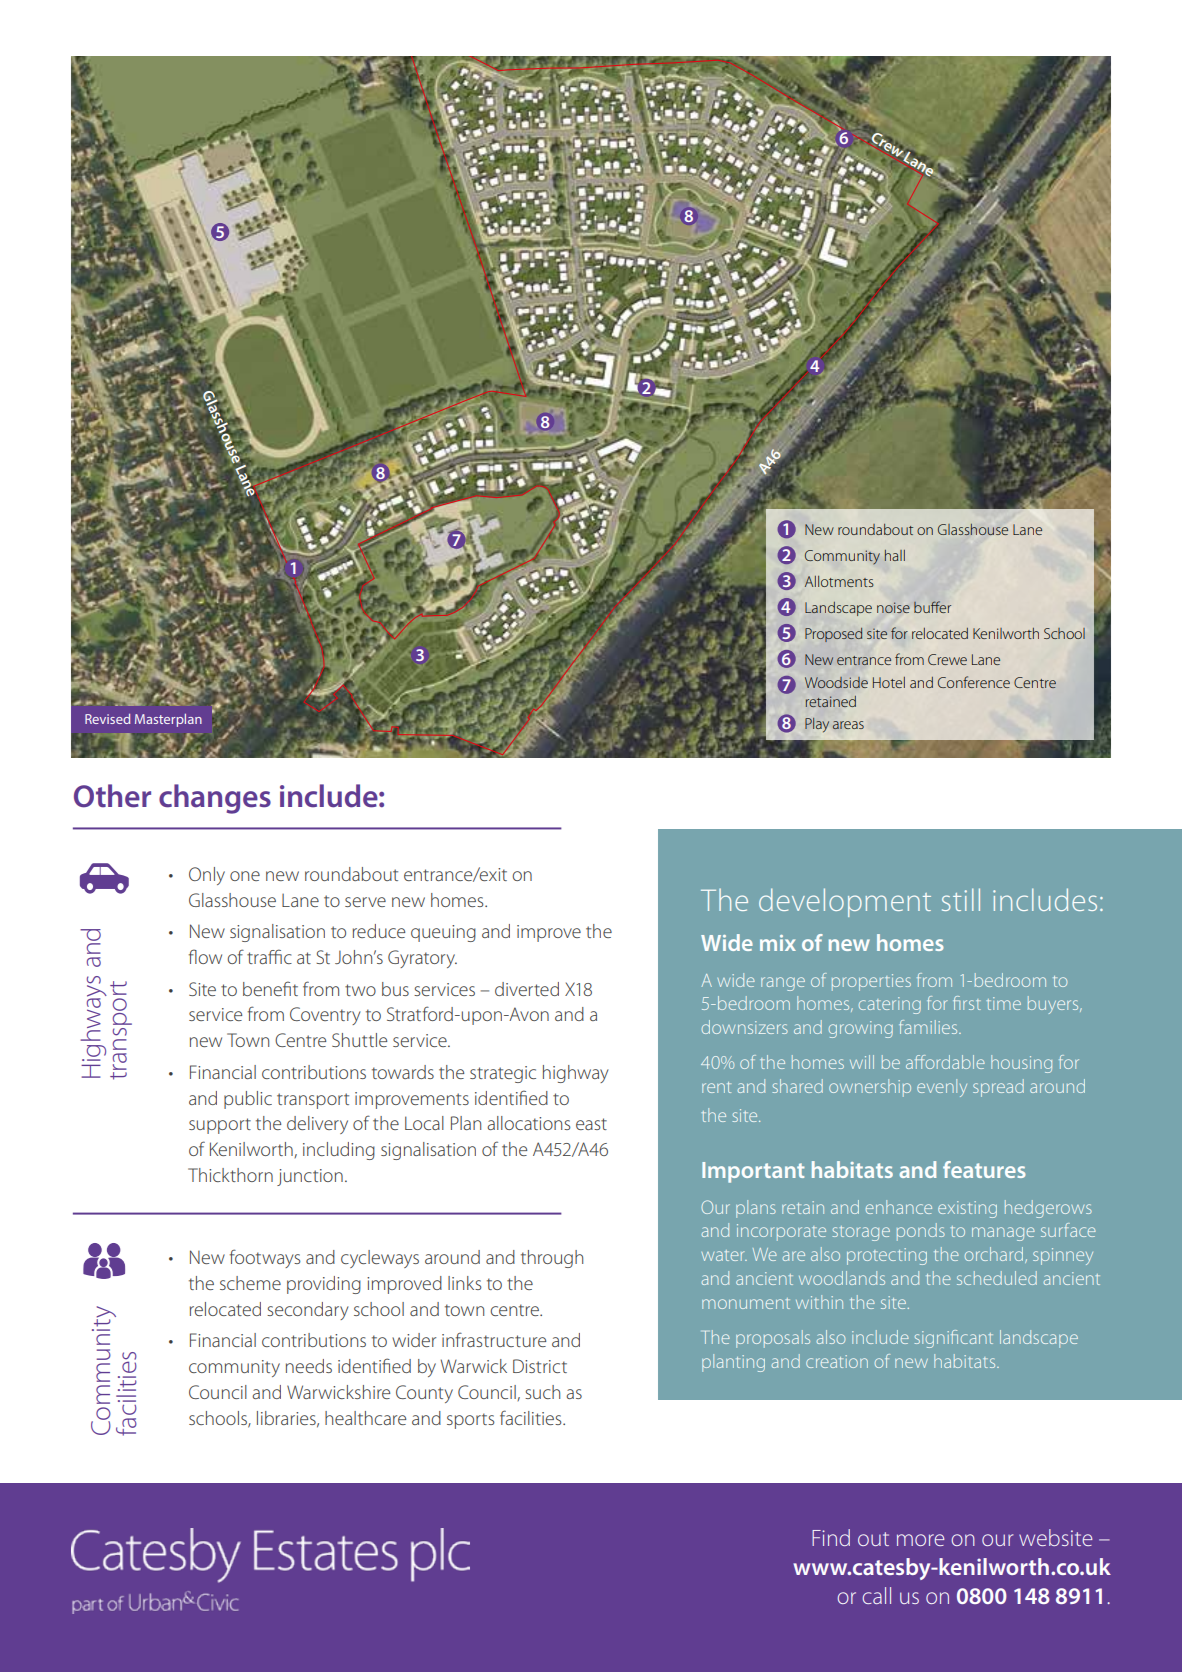 This page has height=1672, width=1182. Describe the element at coordinates (365, 1418) in the page. I see `healthcare` at that location.
